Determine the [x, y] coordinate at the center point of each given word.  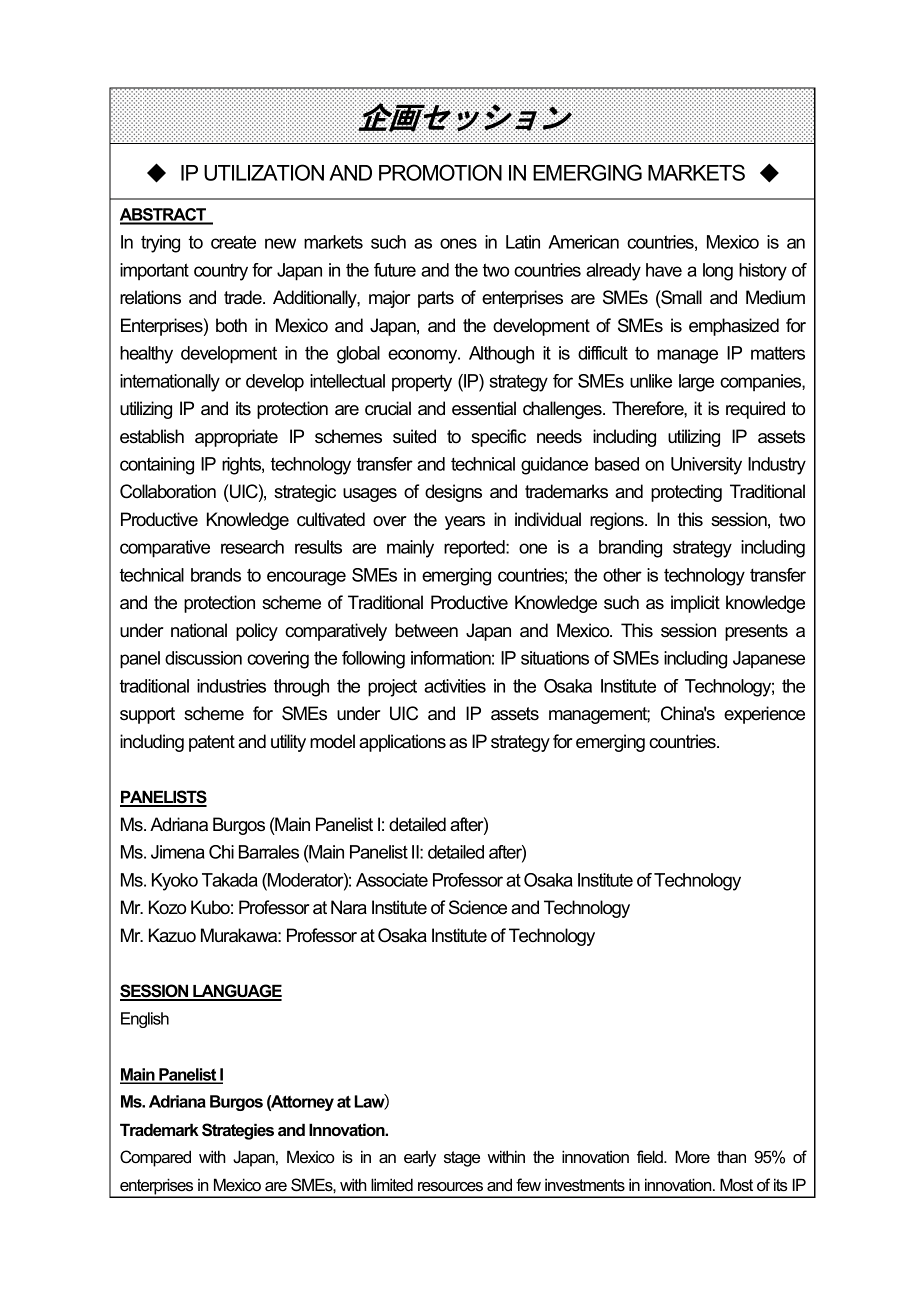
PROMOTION [440, 172]
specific [498, 438]
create [233, 242]
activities [455, 686]
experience [764, 715]
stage [462, 1159]
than [731, 1156]
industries [231, 686]
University [706, 466]
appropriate [236, 438]
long [718, 272]
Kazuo [172, 935]
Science [478, 907]
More [692, 1156]
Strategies [238, 1131]
